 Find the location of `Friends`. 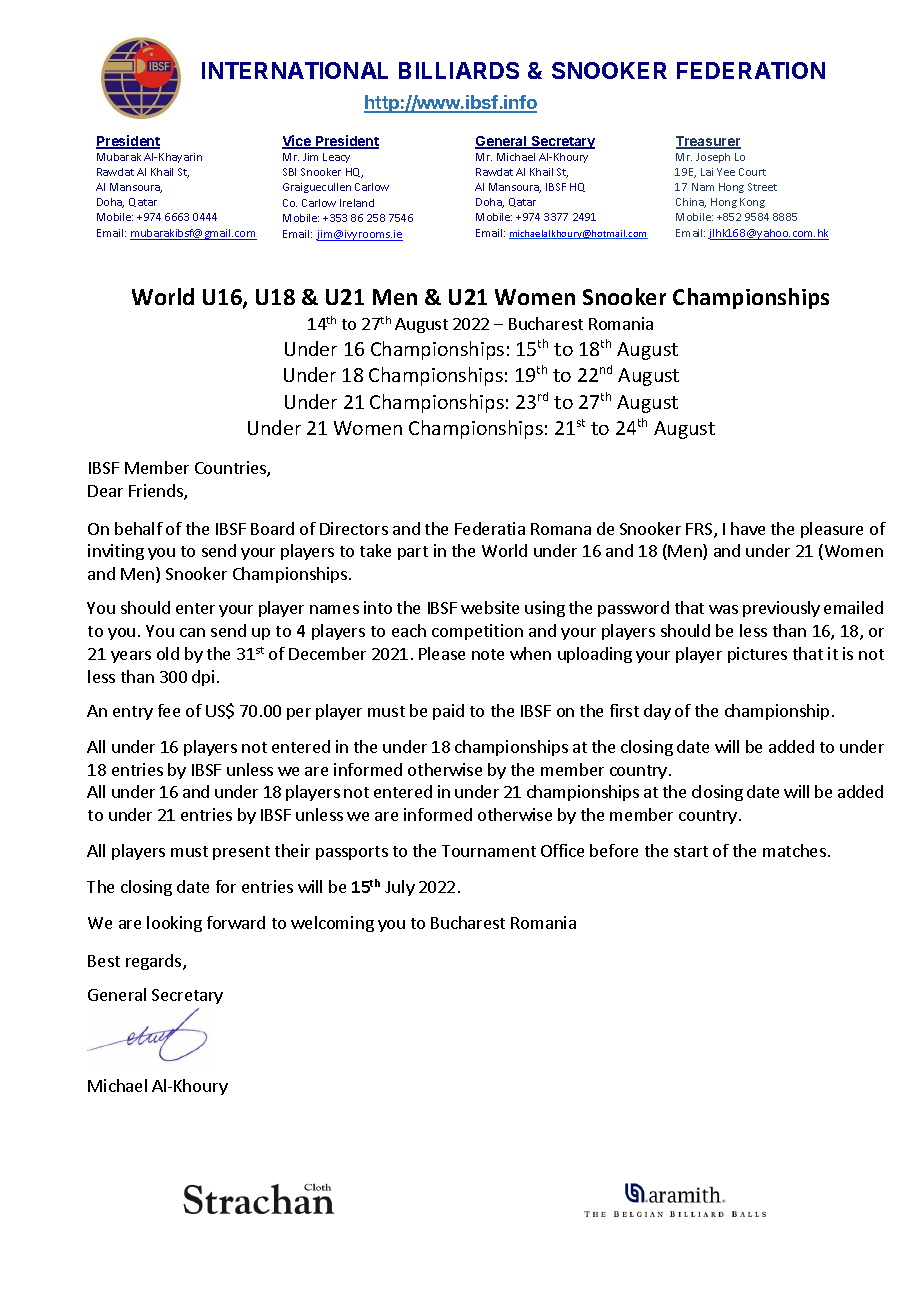

Friends is located at coordinates (157, 492).
